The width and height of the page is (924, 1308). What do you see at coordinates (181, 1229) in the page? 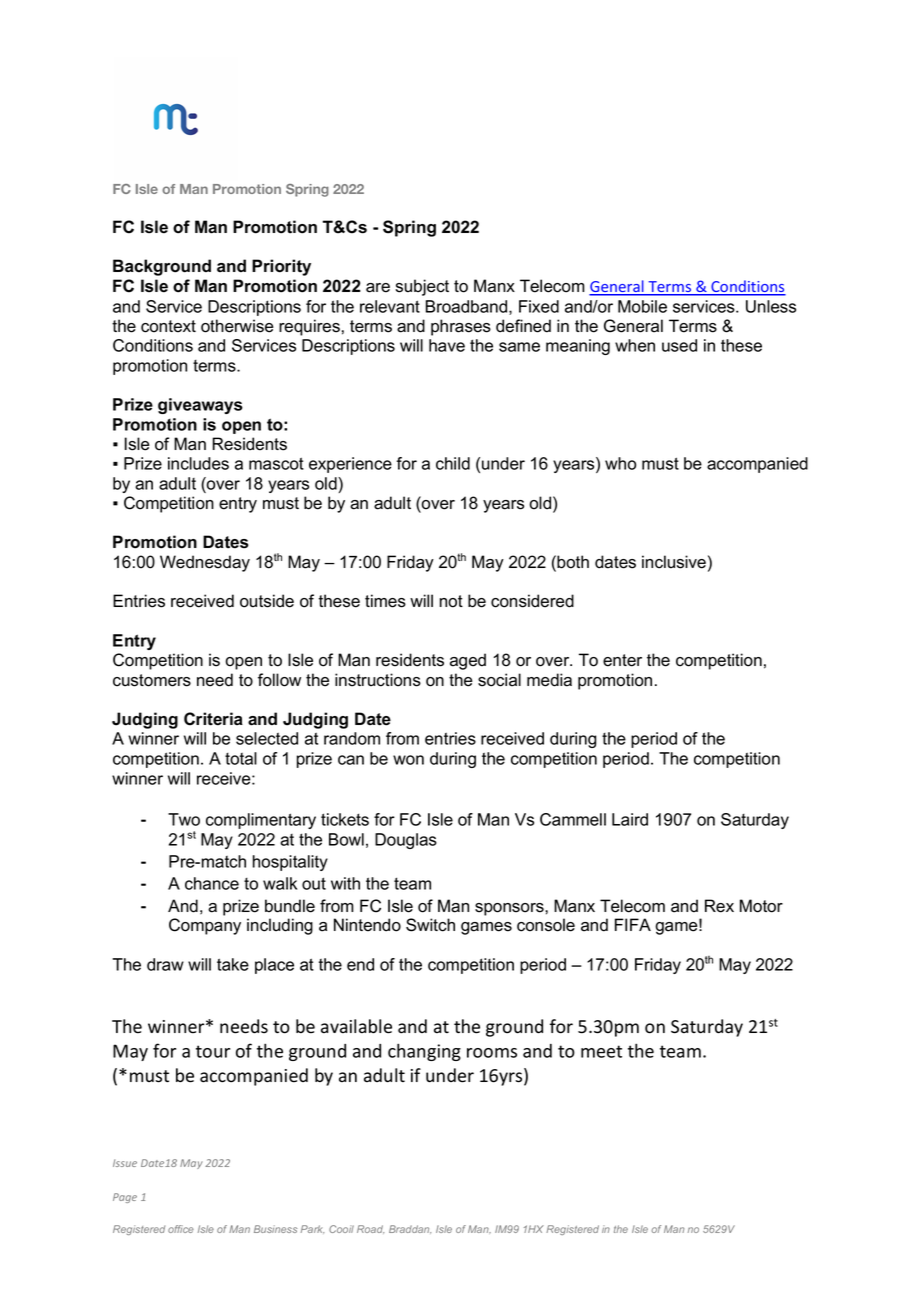
I see `office` at bounding box center [181, 1229].
